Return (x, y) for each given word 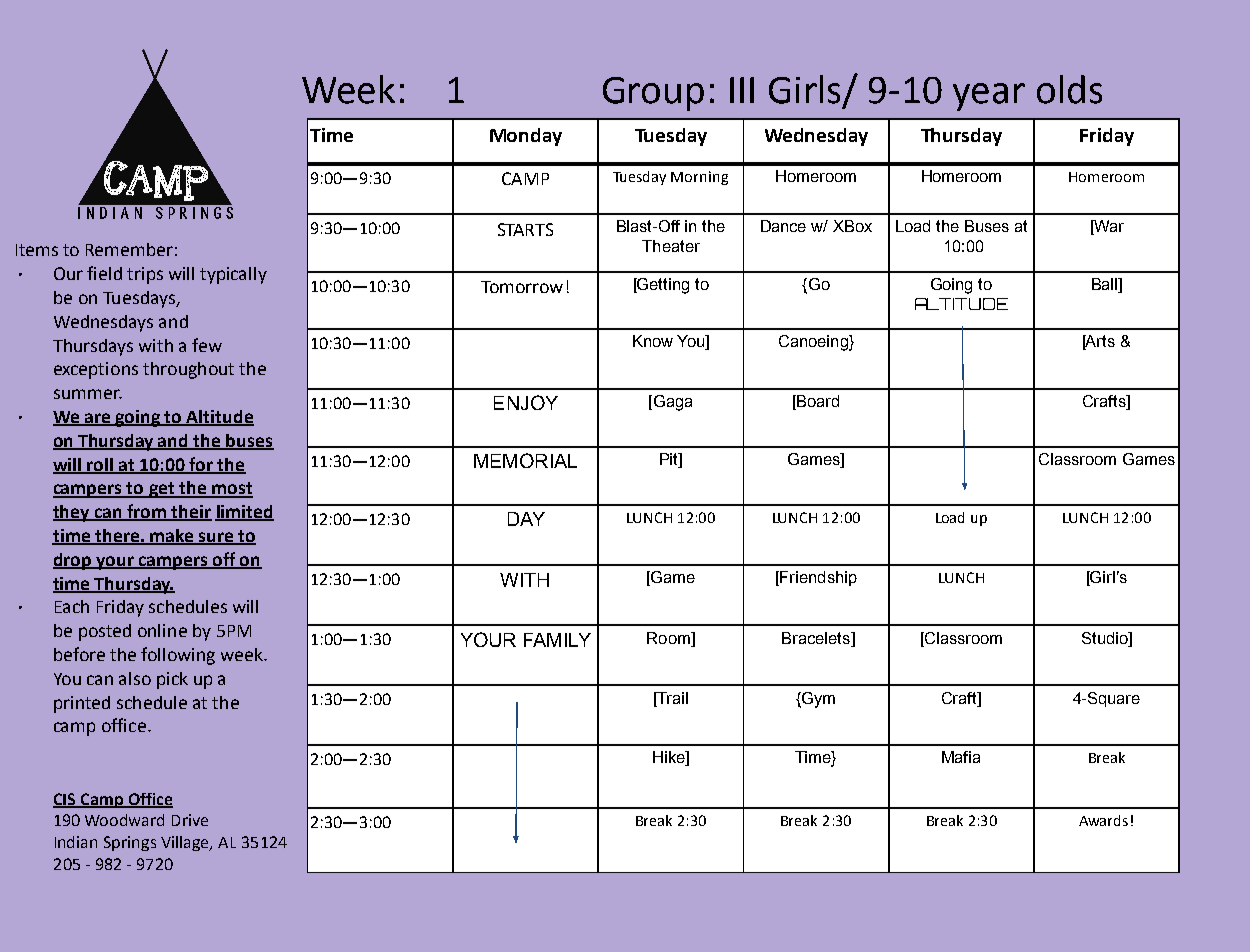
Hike (670, 758)
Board (817, 402)
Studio (1106, 638)
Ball (1105, 285)
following (178, 656)
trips (145, 275)
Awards (1103, 820)
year (989, 97)
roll (100, 465)
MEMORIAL (525, 460)
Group (653, 94)
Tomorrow (522, 287)
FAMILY (557, 640)
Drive (190, 820)
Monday (526, 137)
